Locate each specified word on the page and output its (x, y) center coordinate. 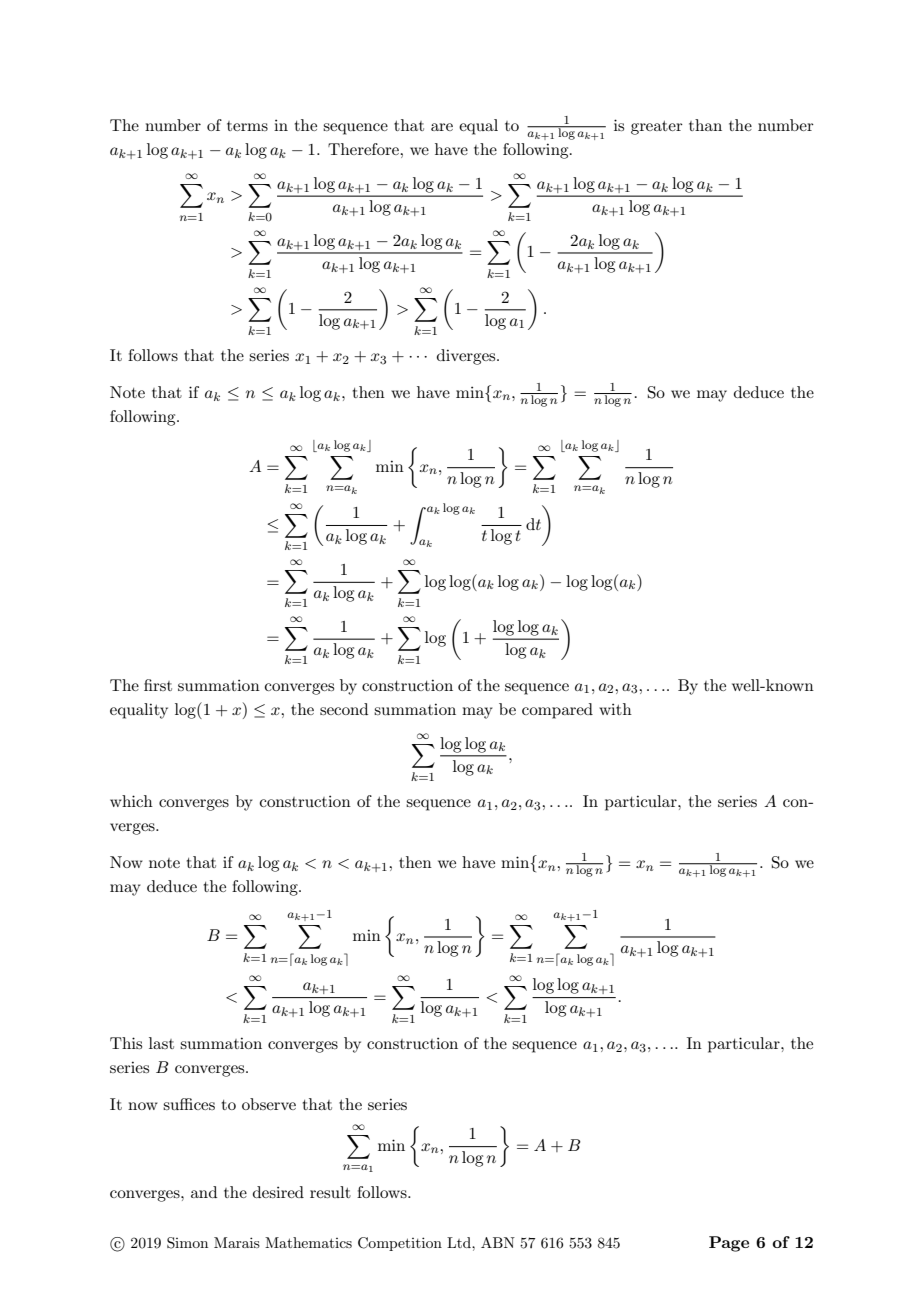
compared (557, 711)
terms (247, 126)
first (158, 685)
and (204, 1192)
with (615, 709)
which (131, 801)
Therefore (364, 149)
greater (657, 128)
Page (729, 1244)
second (344, 709)
